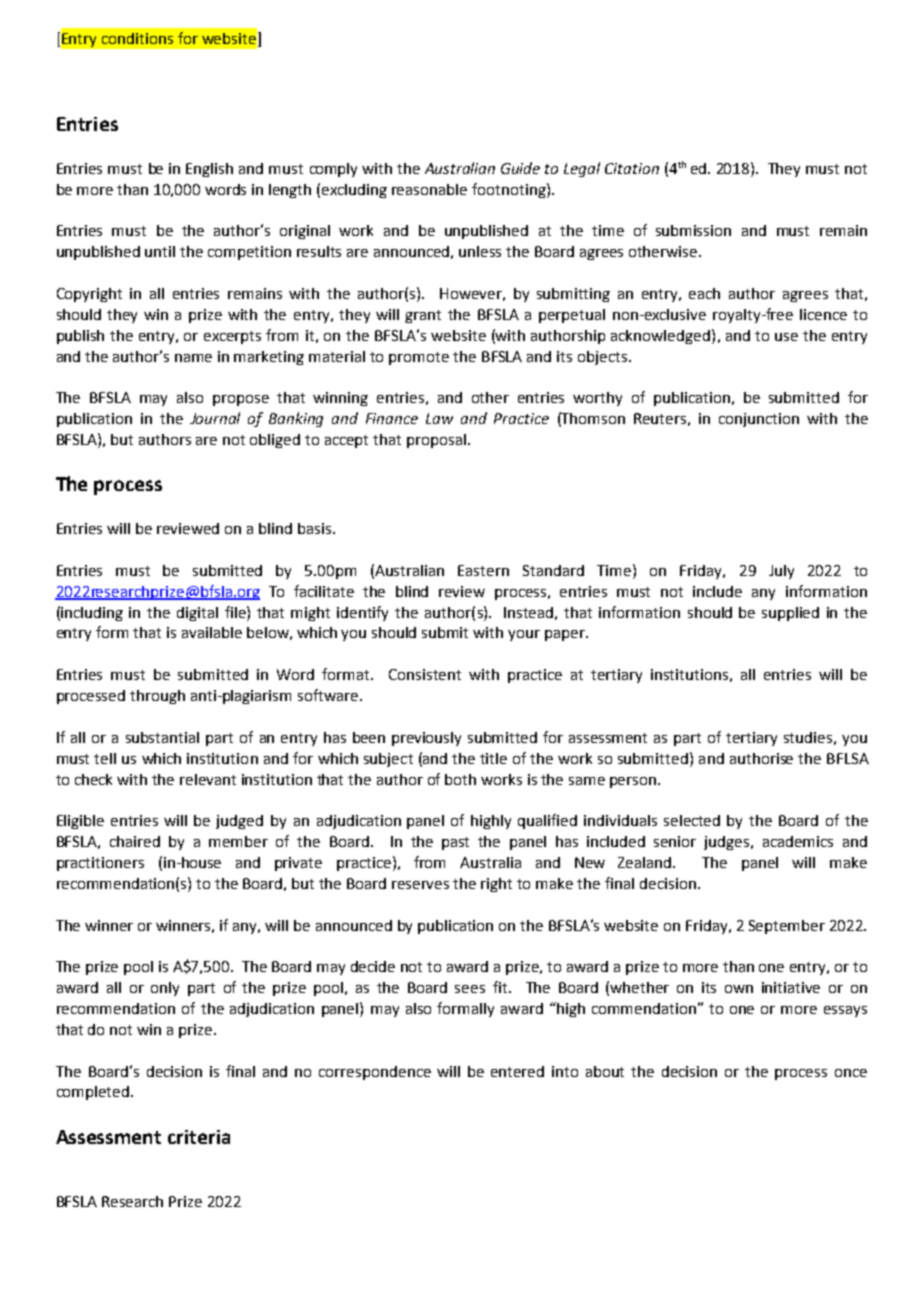  I want to click on Journal, so click(215, 418).
